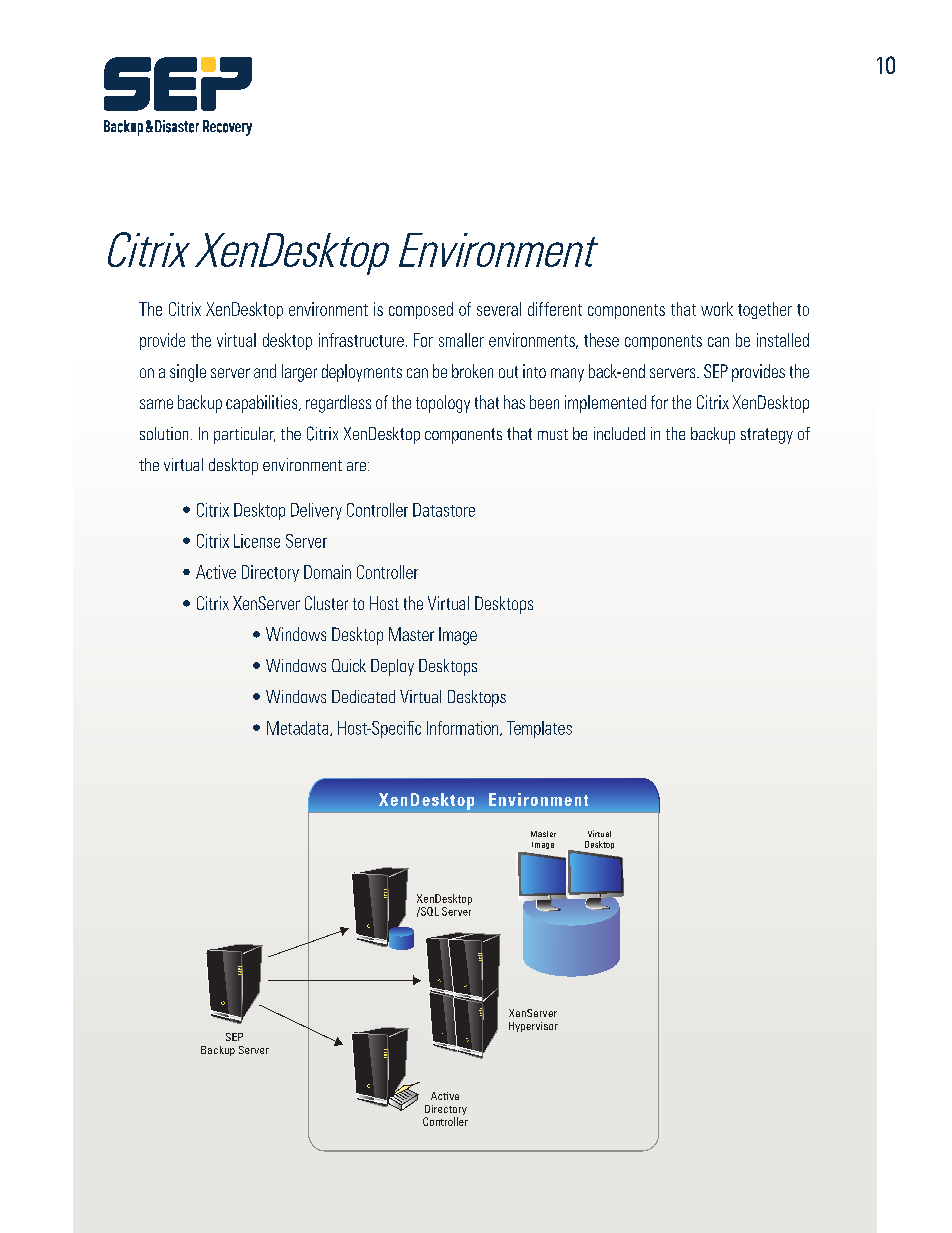 This screenshot has height=1233, width=952. I want to click on Information, so click(464, 728).
